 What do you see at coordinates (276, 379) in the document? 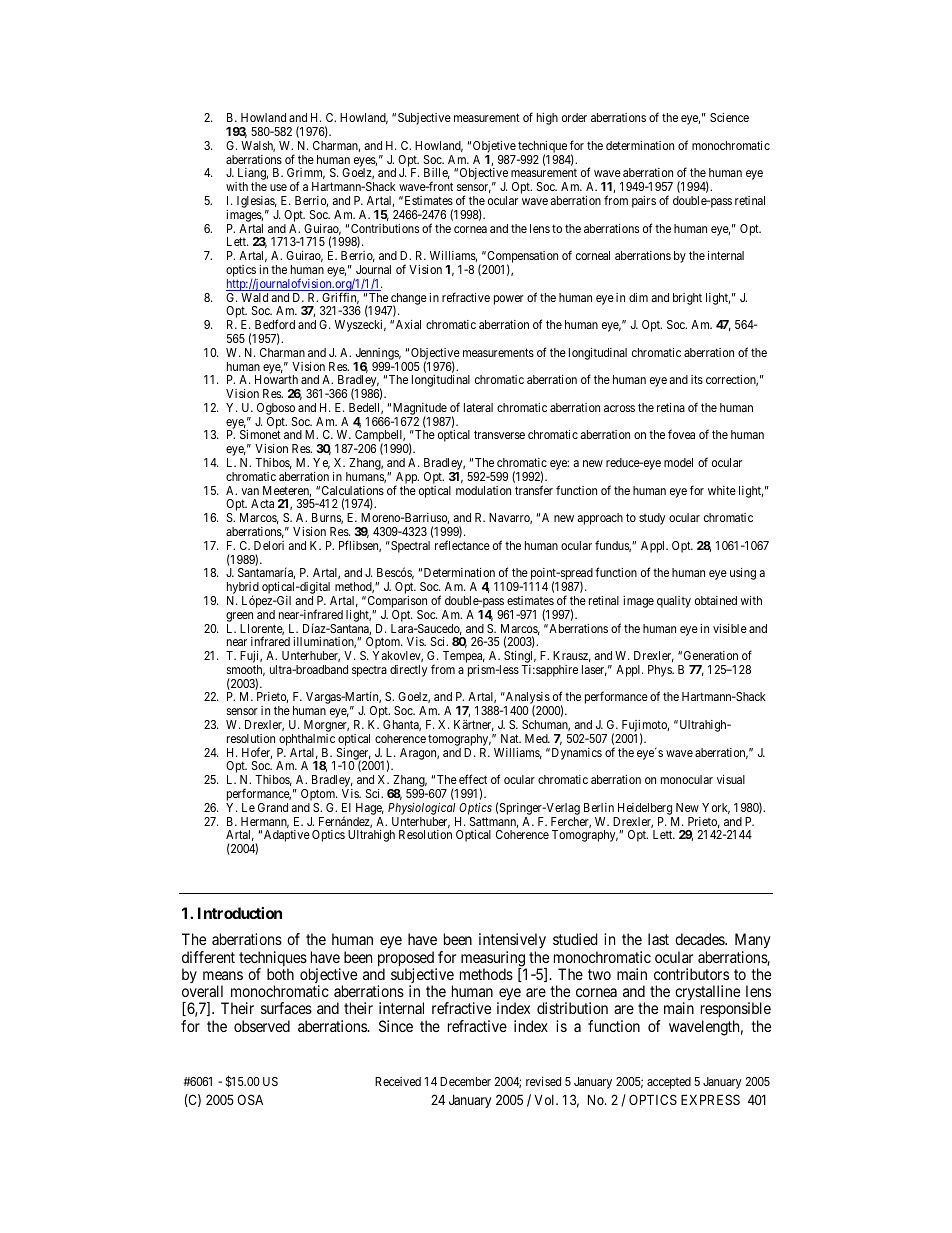
I see `Howarth` at bounding box center [276, 379].
